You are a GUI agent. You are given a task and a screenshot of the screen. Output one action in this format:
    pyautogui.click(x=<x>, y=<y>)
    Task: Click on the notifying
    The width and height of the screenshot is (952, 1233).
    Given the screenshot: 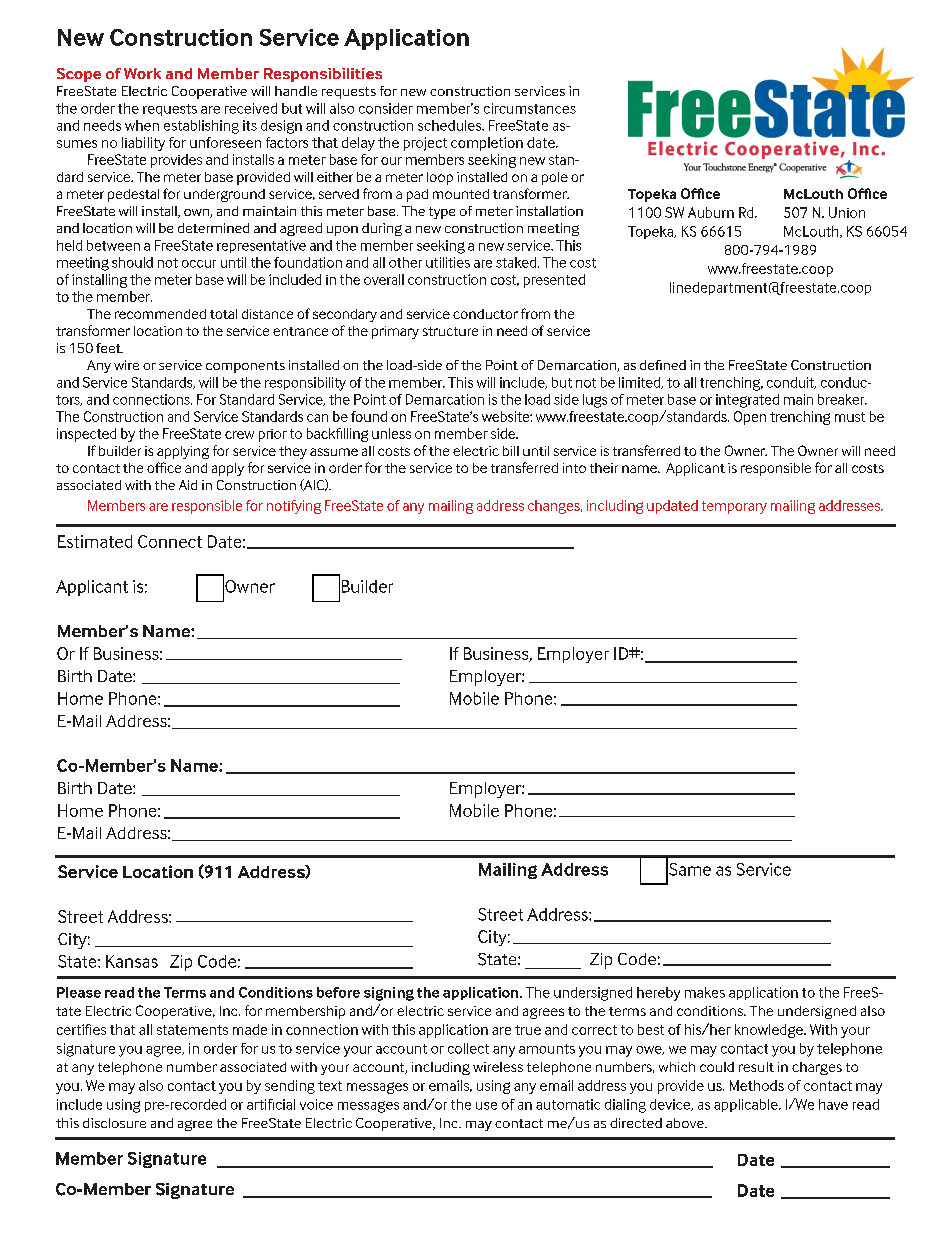 What is the action you would take?
    pyautogui.click(x=294, y=507)
